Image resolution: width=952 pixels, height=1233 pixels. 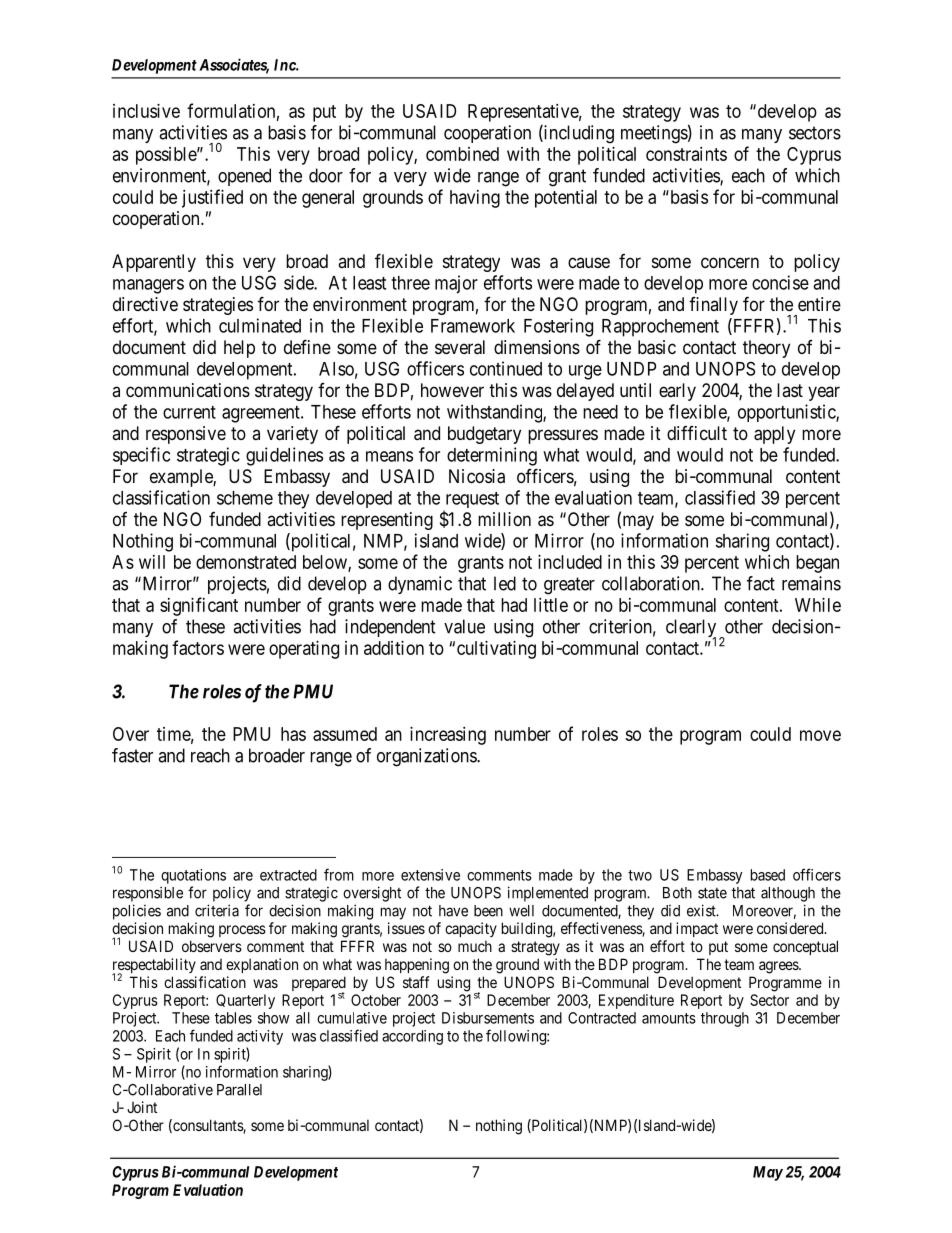 What do you see at coordinates (505, 583) in the document?
I see `led` at bounding box center [505, 583].
